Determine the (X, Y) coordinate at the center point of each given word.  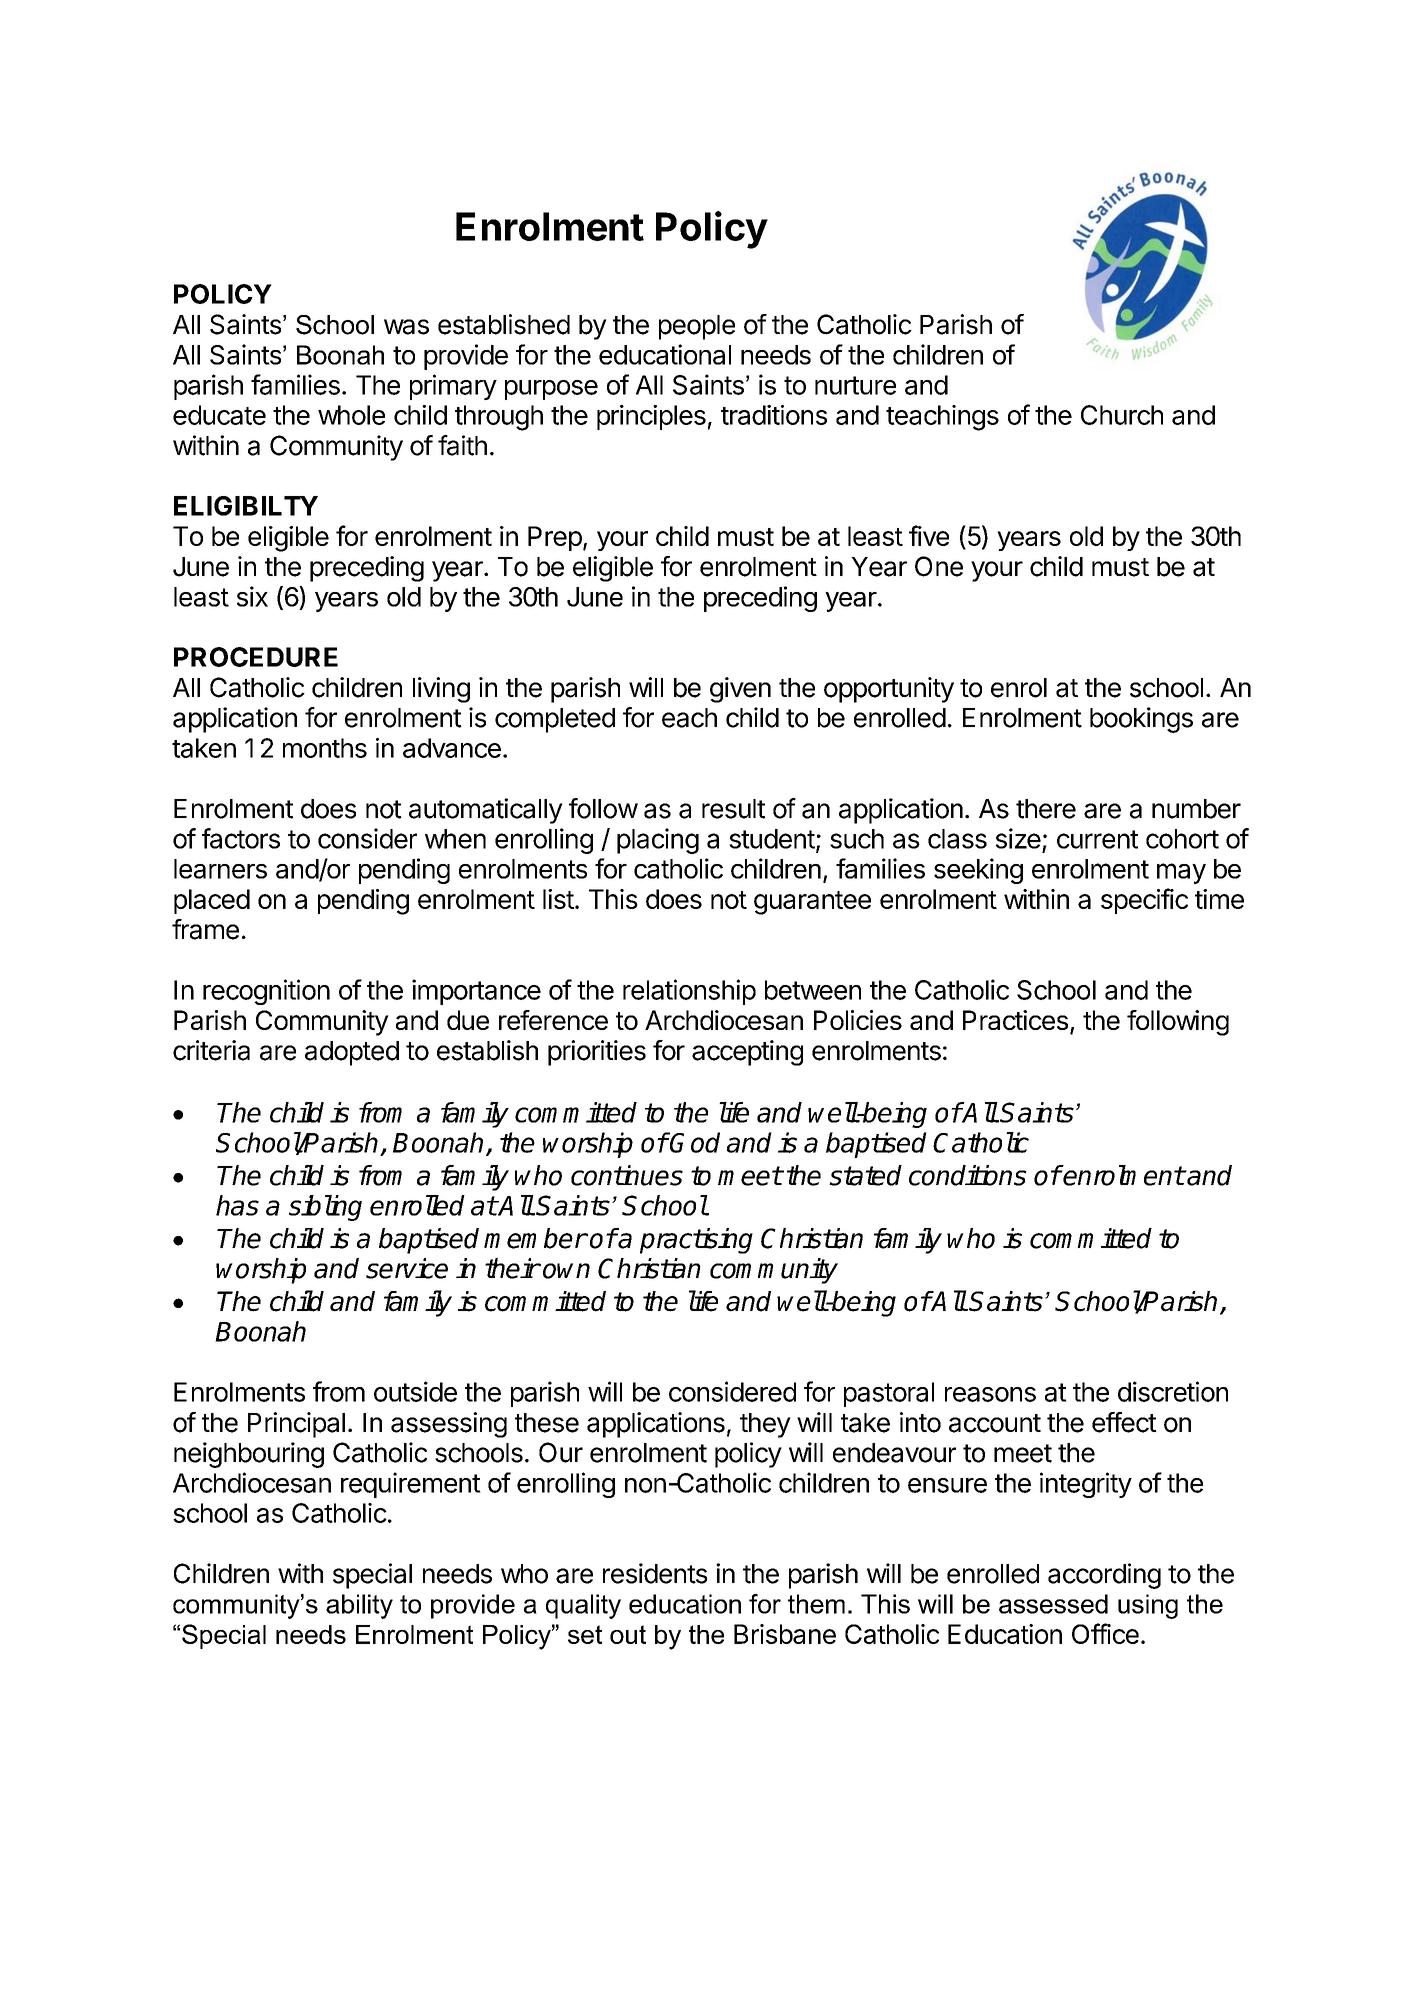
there (1046, 809)
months (325, 748)
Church (1122, 415)
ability (359, 1606)
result (733, 809)
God (694, 1142)
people (697, 327)
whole (351, 415)
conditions (968, 1175)
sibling (325, 1208)
